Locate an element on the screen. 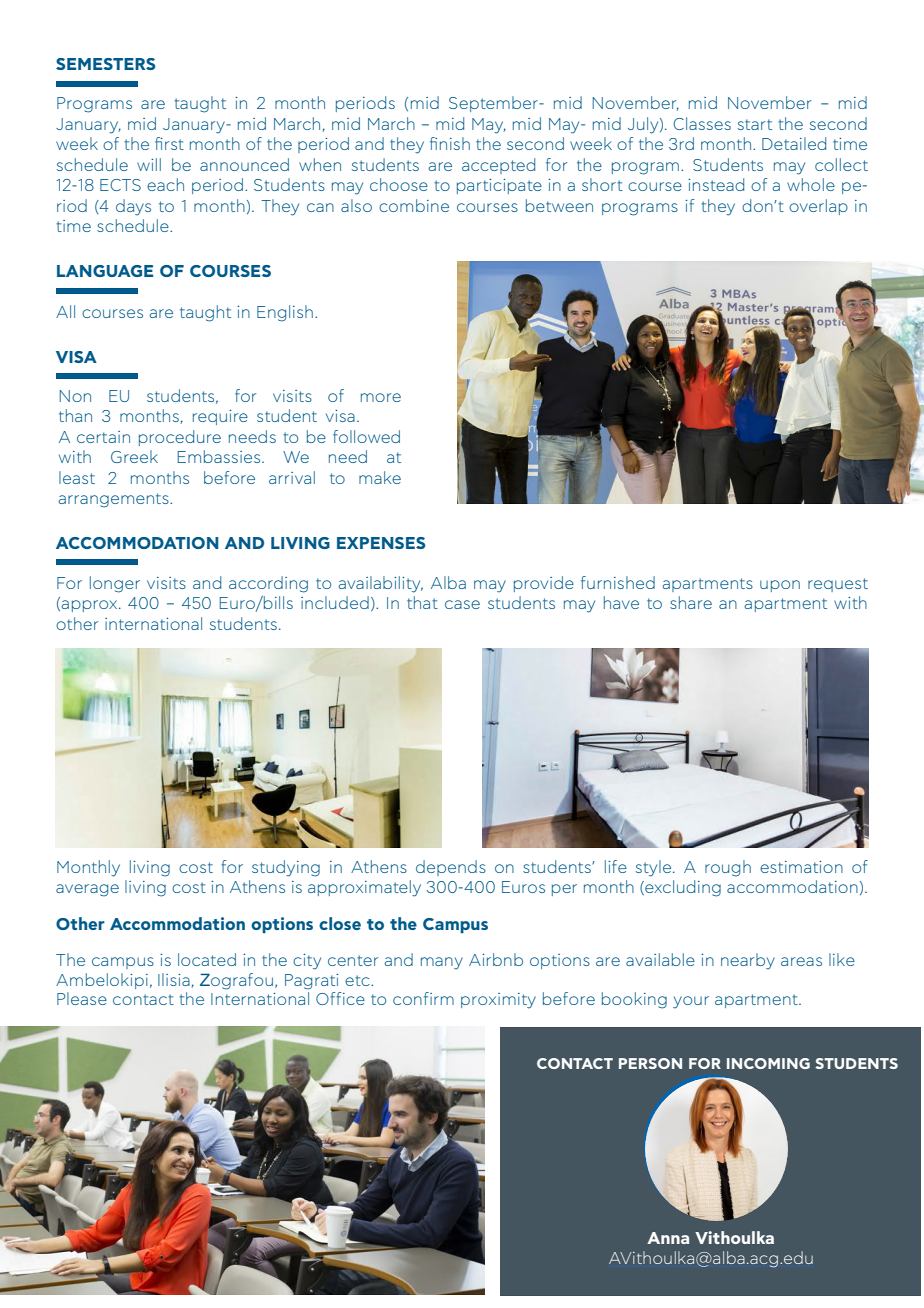  upon is located at coordinates (780, 586).
